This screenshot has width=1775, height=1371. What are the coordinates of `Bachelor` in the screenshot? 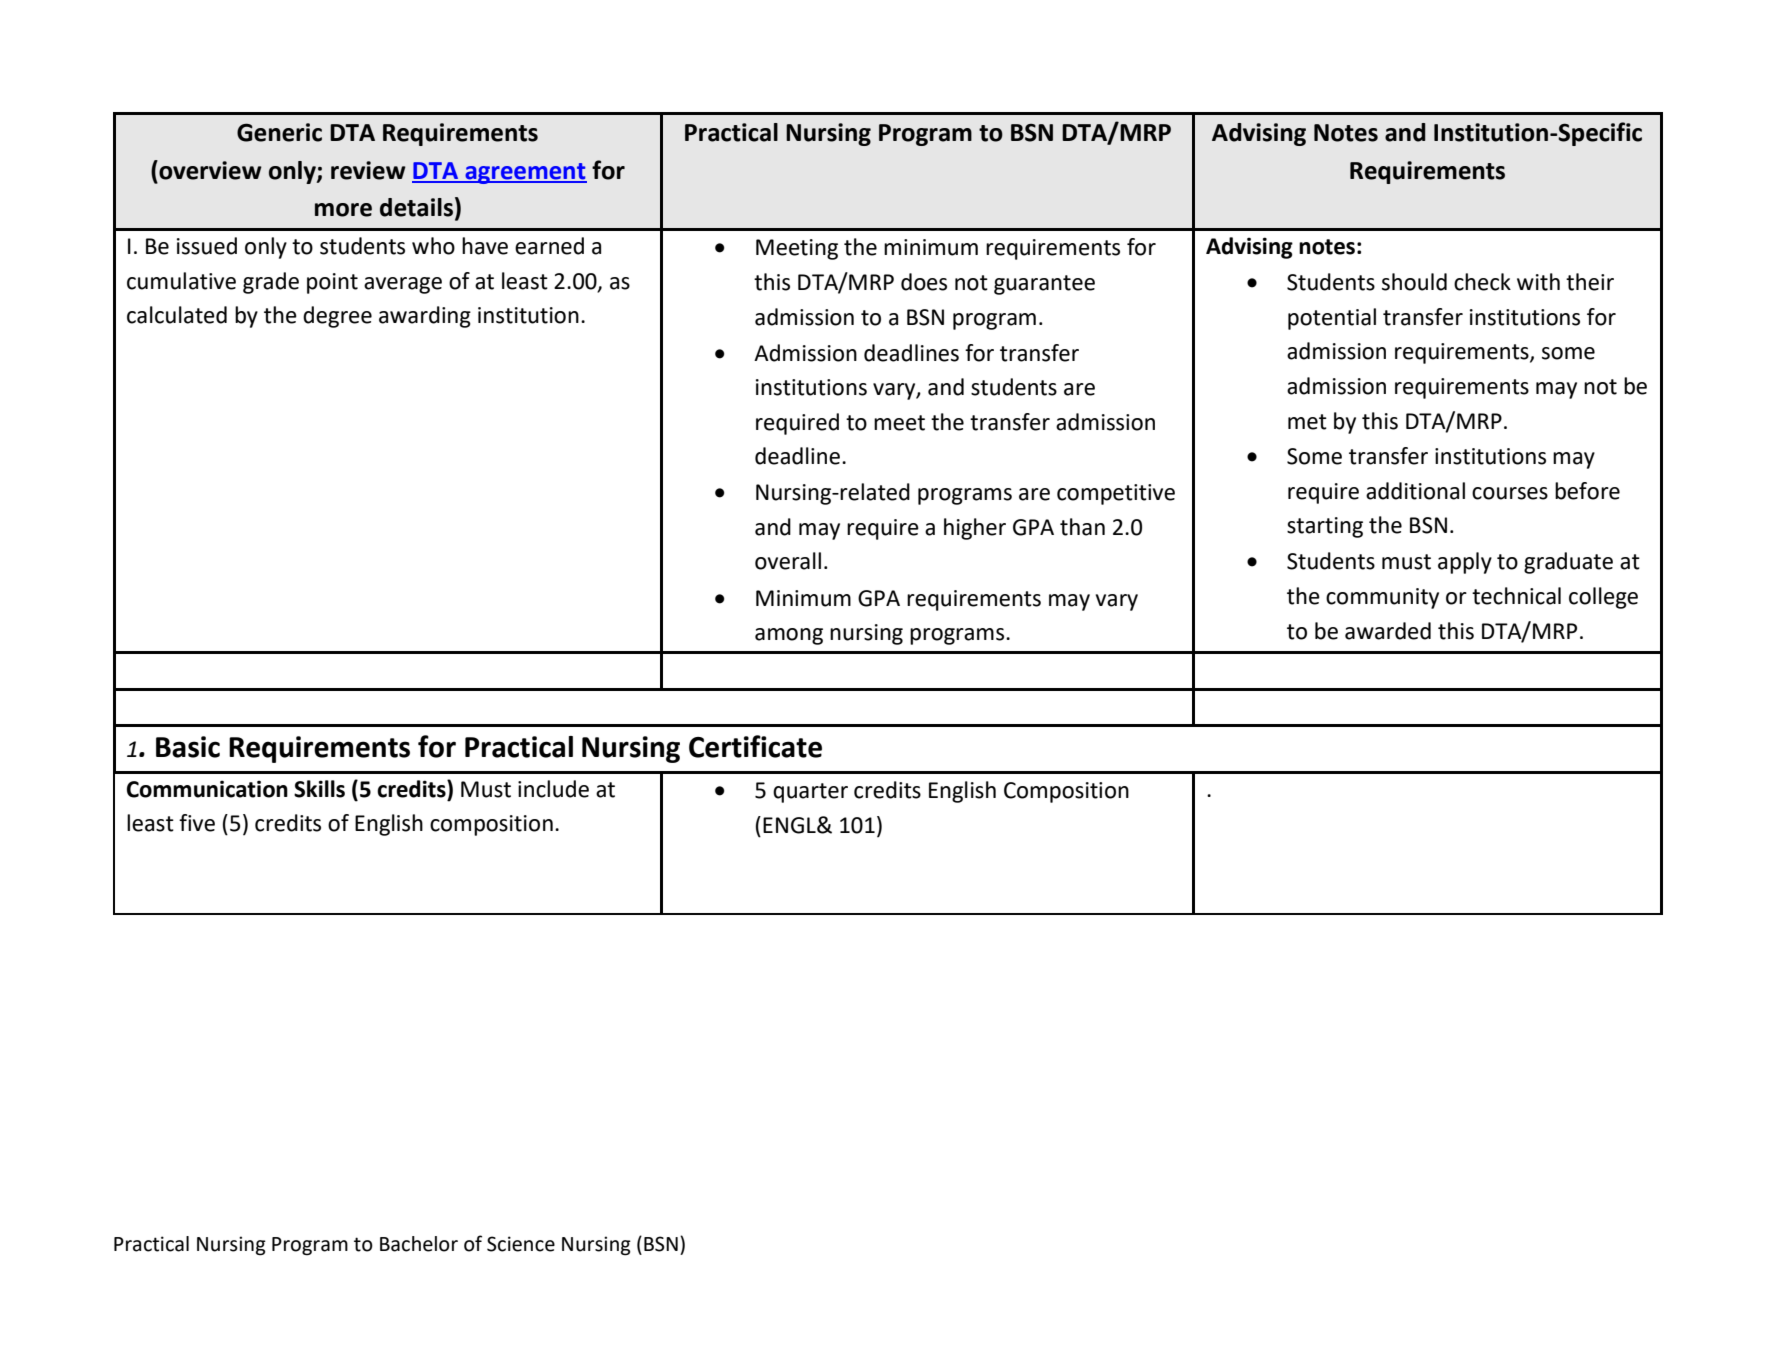 It's located at (419, 1244).
